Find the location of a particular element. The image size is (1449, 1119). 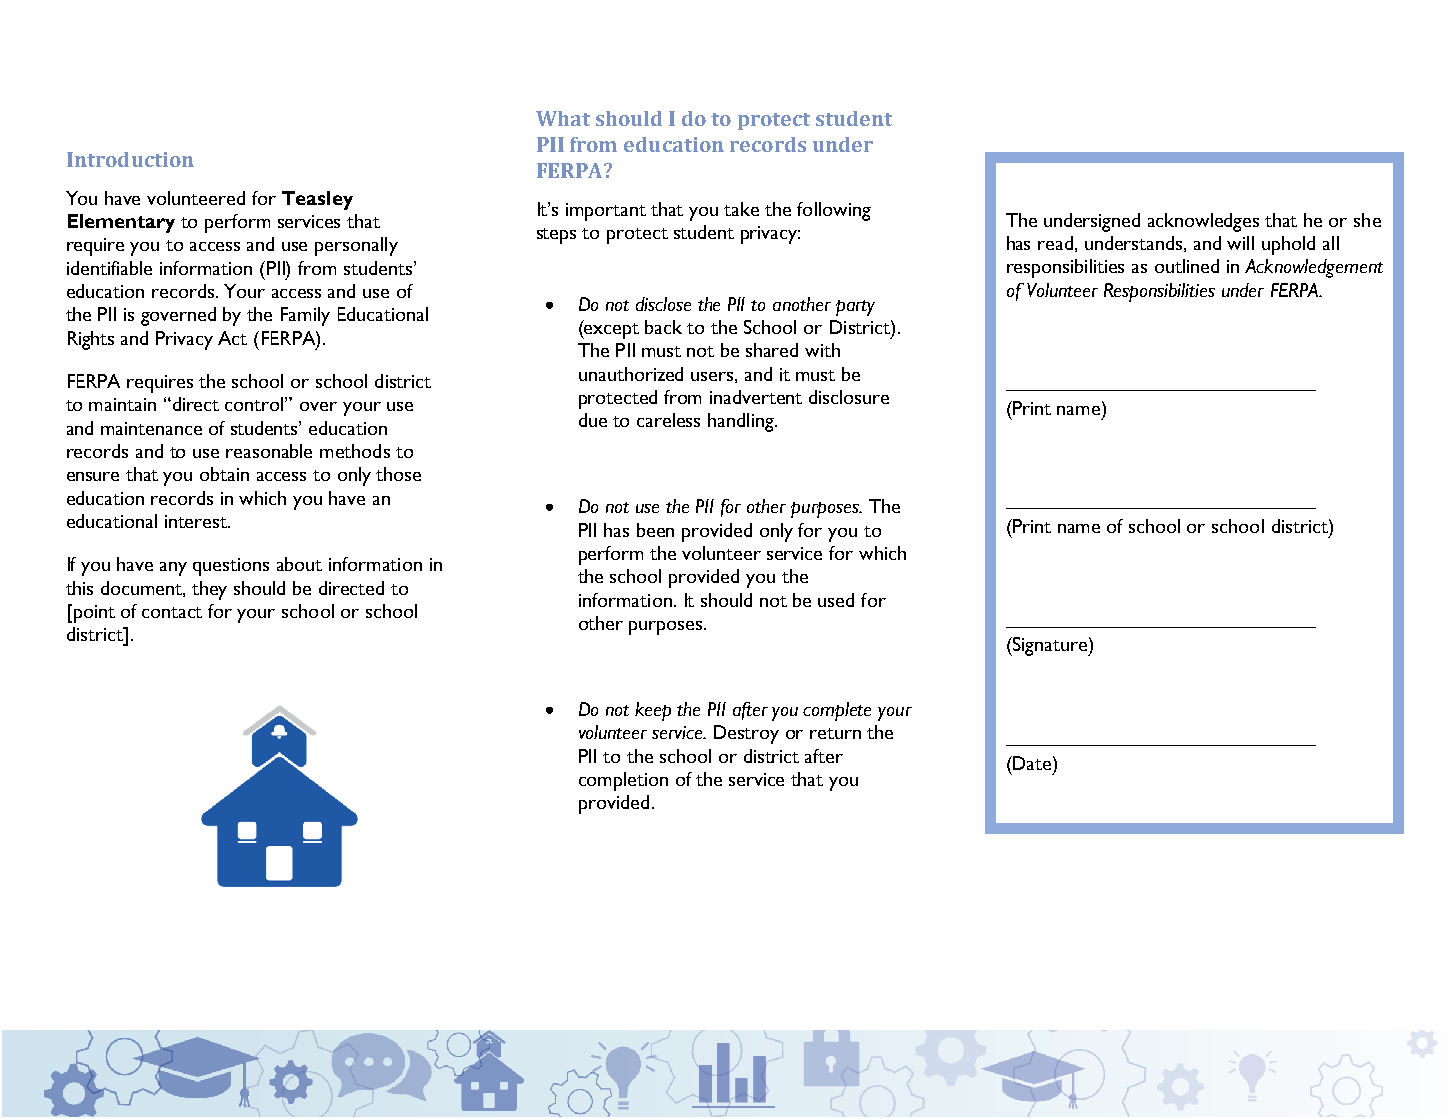

handling is located at coordinates (742, 422).
